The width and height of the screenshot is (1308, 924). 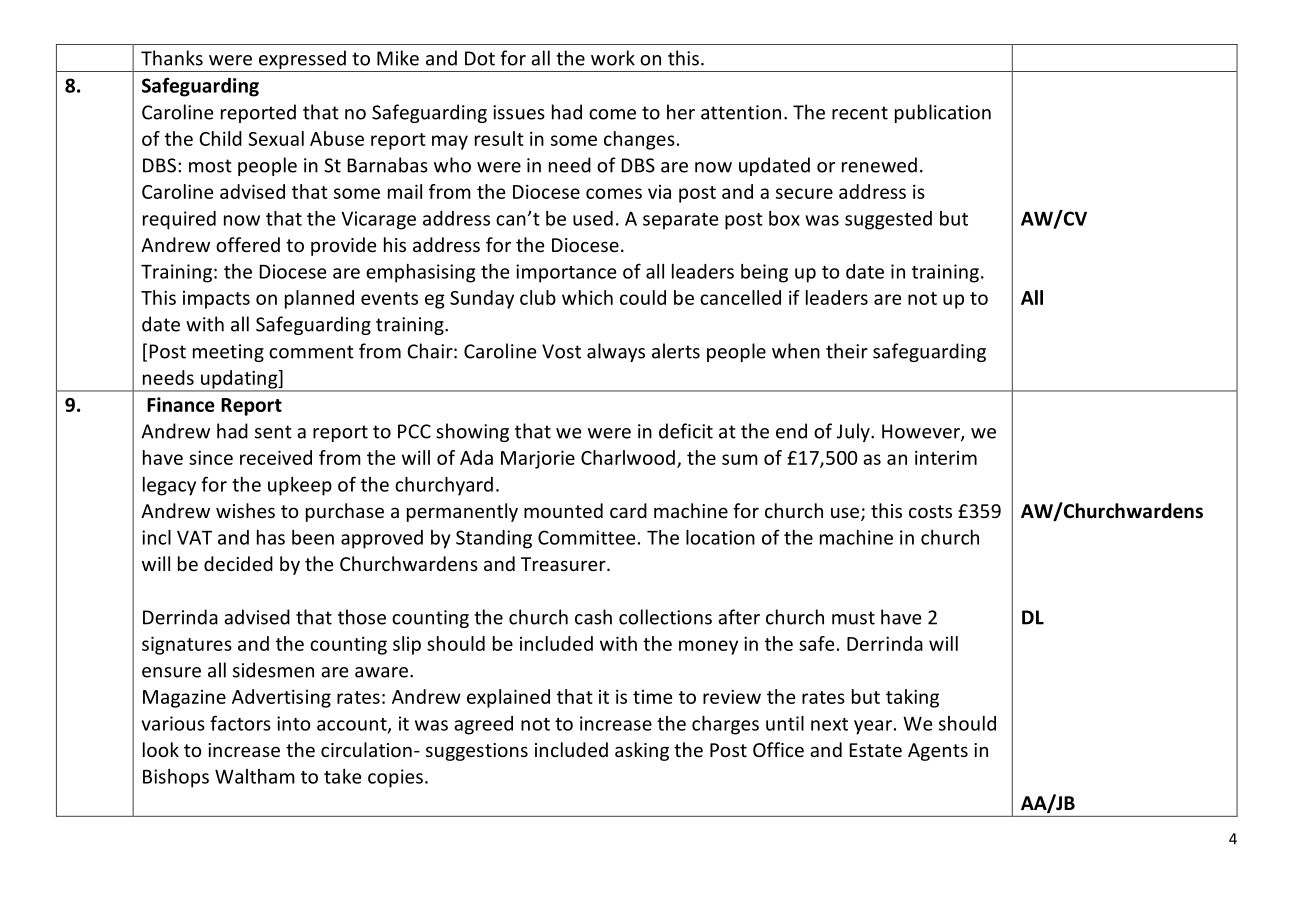 I want to click on July, so click(x=854, y=432).
